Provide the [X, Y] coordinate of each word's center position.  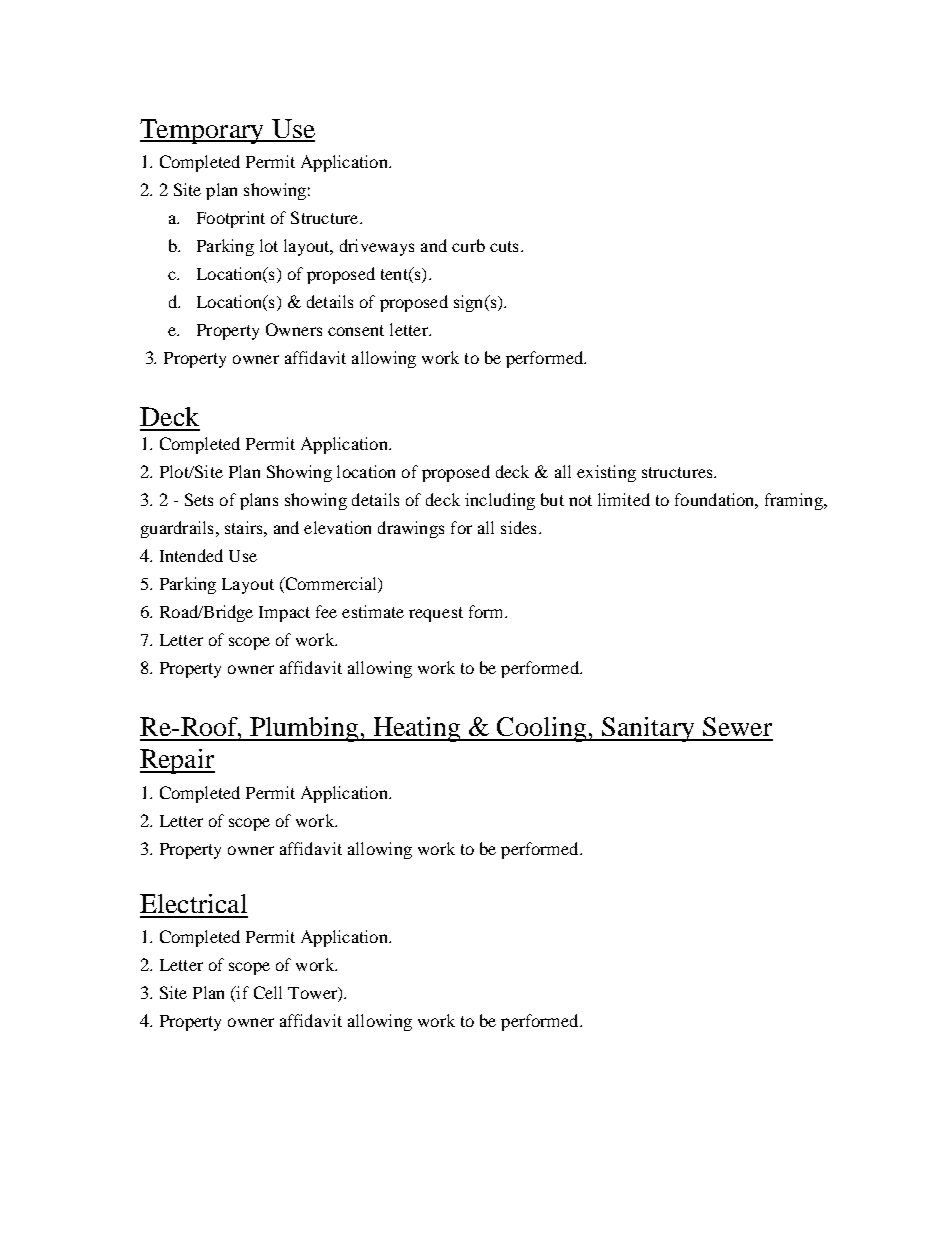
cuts [504, 246]
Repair [177, 761]
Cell [268, 992]
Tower [313, 994]
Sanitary [648, 729]
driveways [377, 247]
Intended [191, 555]
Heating [417, 729]
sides [518, 527]
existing [606, 473]
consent [356, 330]
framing [795, 501]
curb [468, 245]
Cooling [542, 729]
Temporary [203, 131]
